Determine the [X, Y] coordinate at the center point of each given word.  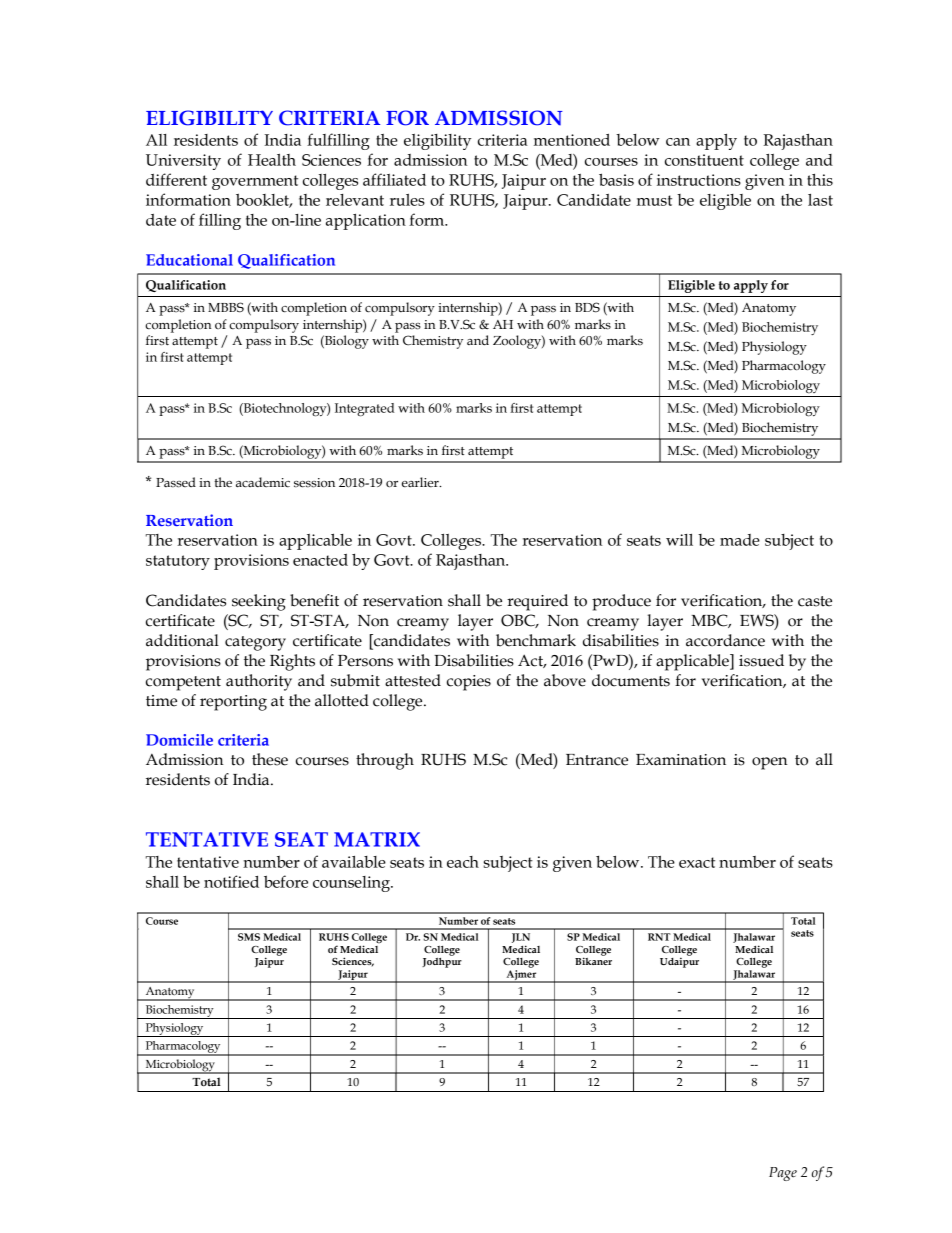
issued [761, 660]
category [255, 643]
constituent [704, 160]
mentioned [572, 140]
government [255, 182]
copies [469, 683]
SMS [249, 937]
